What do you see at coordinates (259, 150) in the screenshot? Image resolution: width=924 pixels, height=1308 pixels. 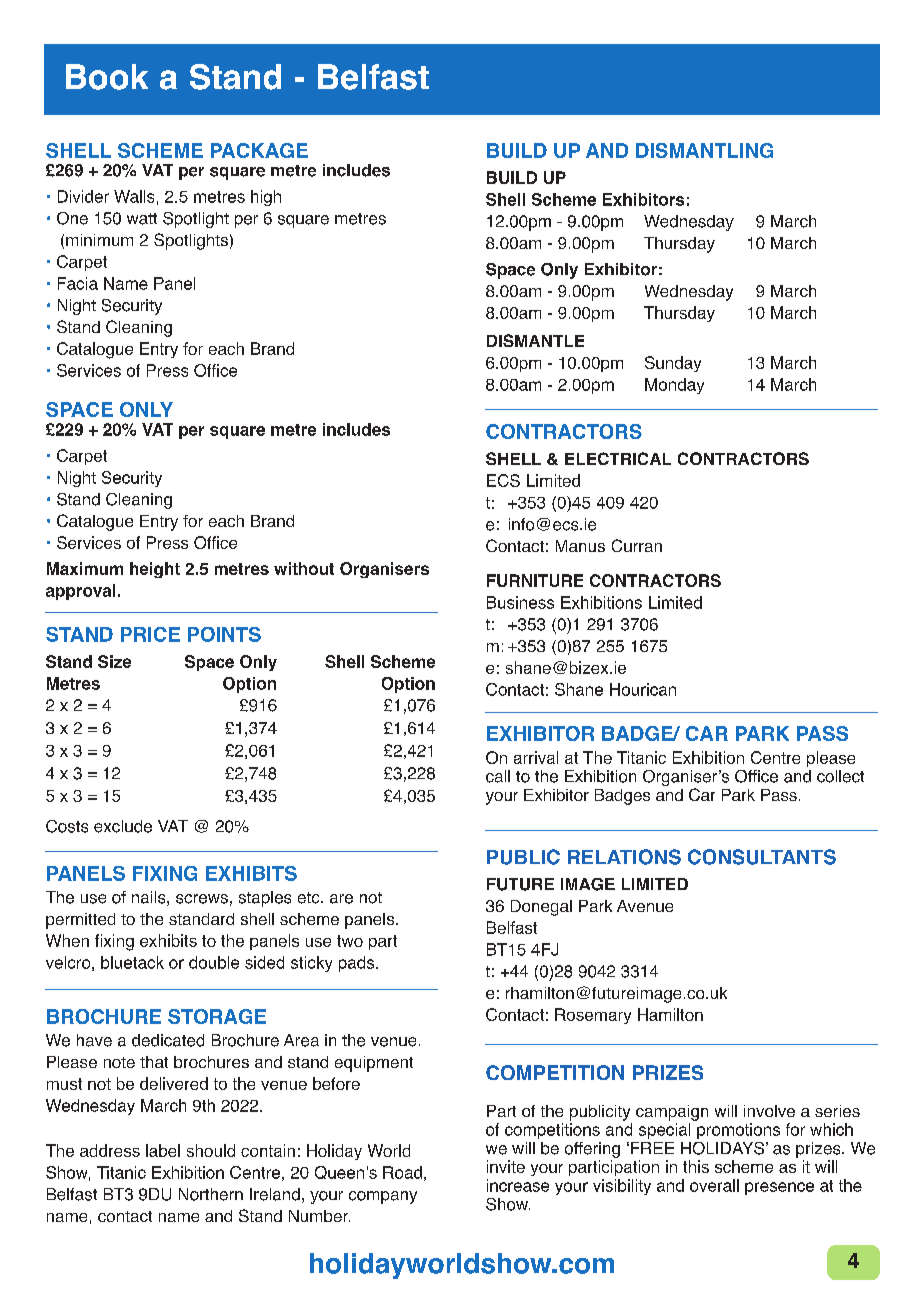 I see `PACKAGE` at bounding box center [259, 150].
